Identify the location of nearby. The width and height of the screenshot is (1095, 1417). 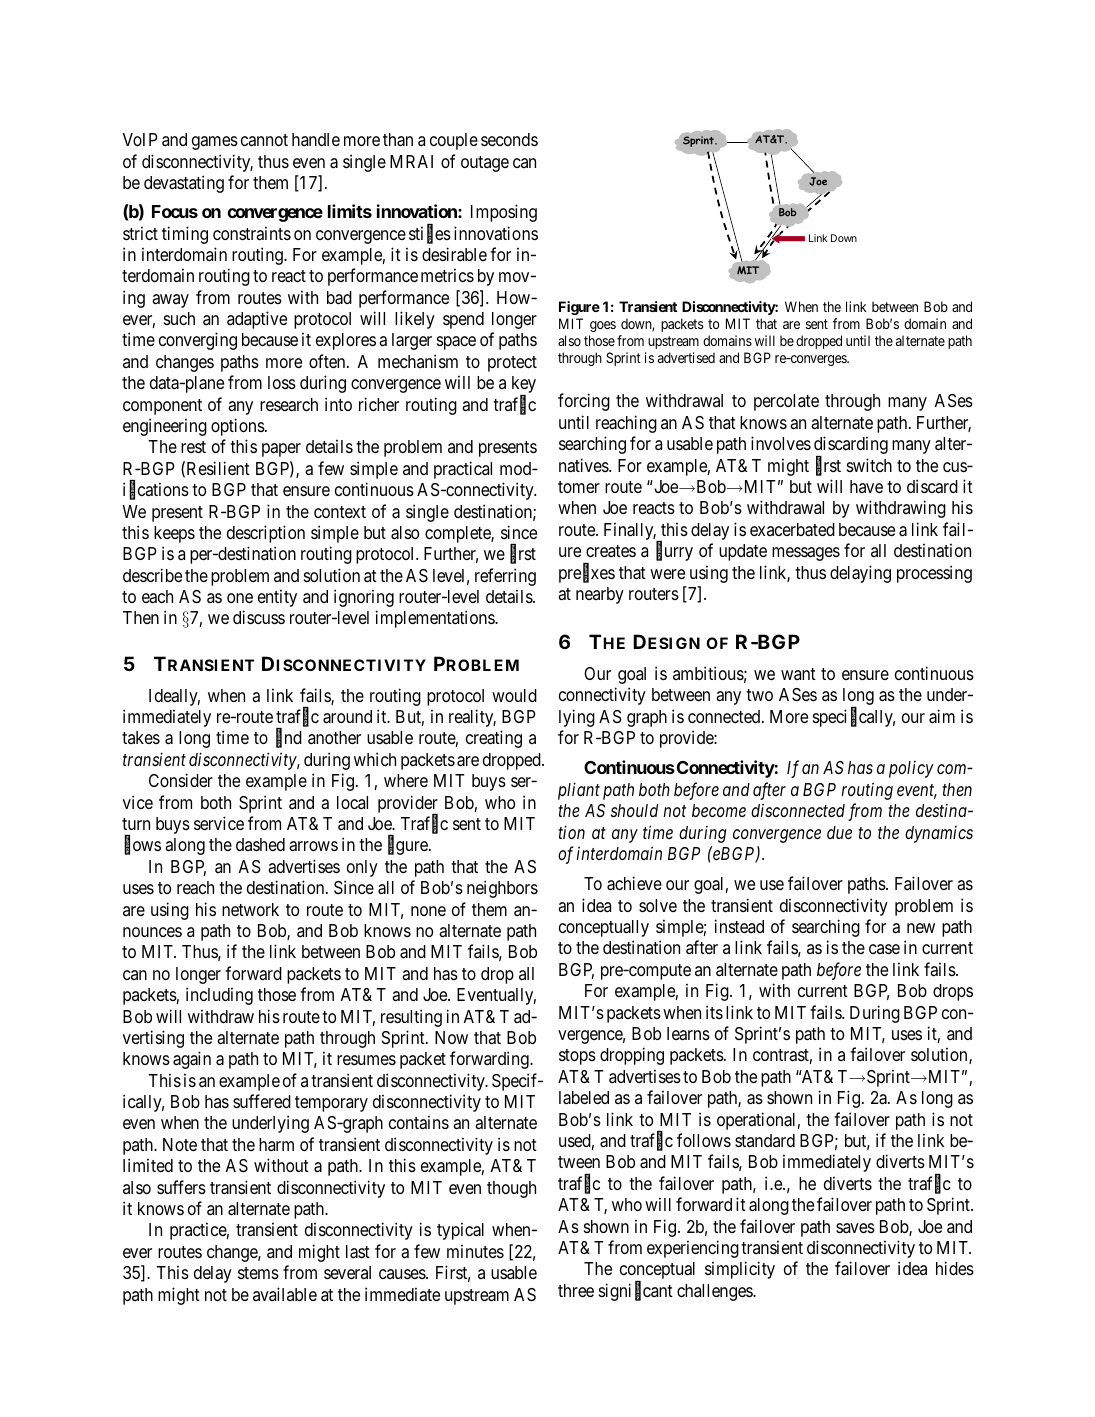
(600, 595).
